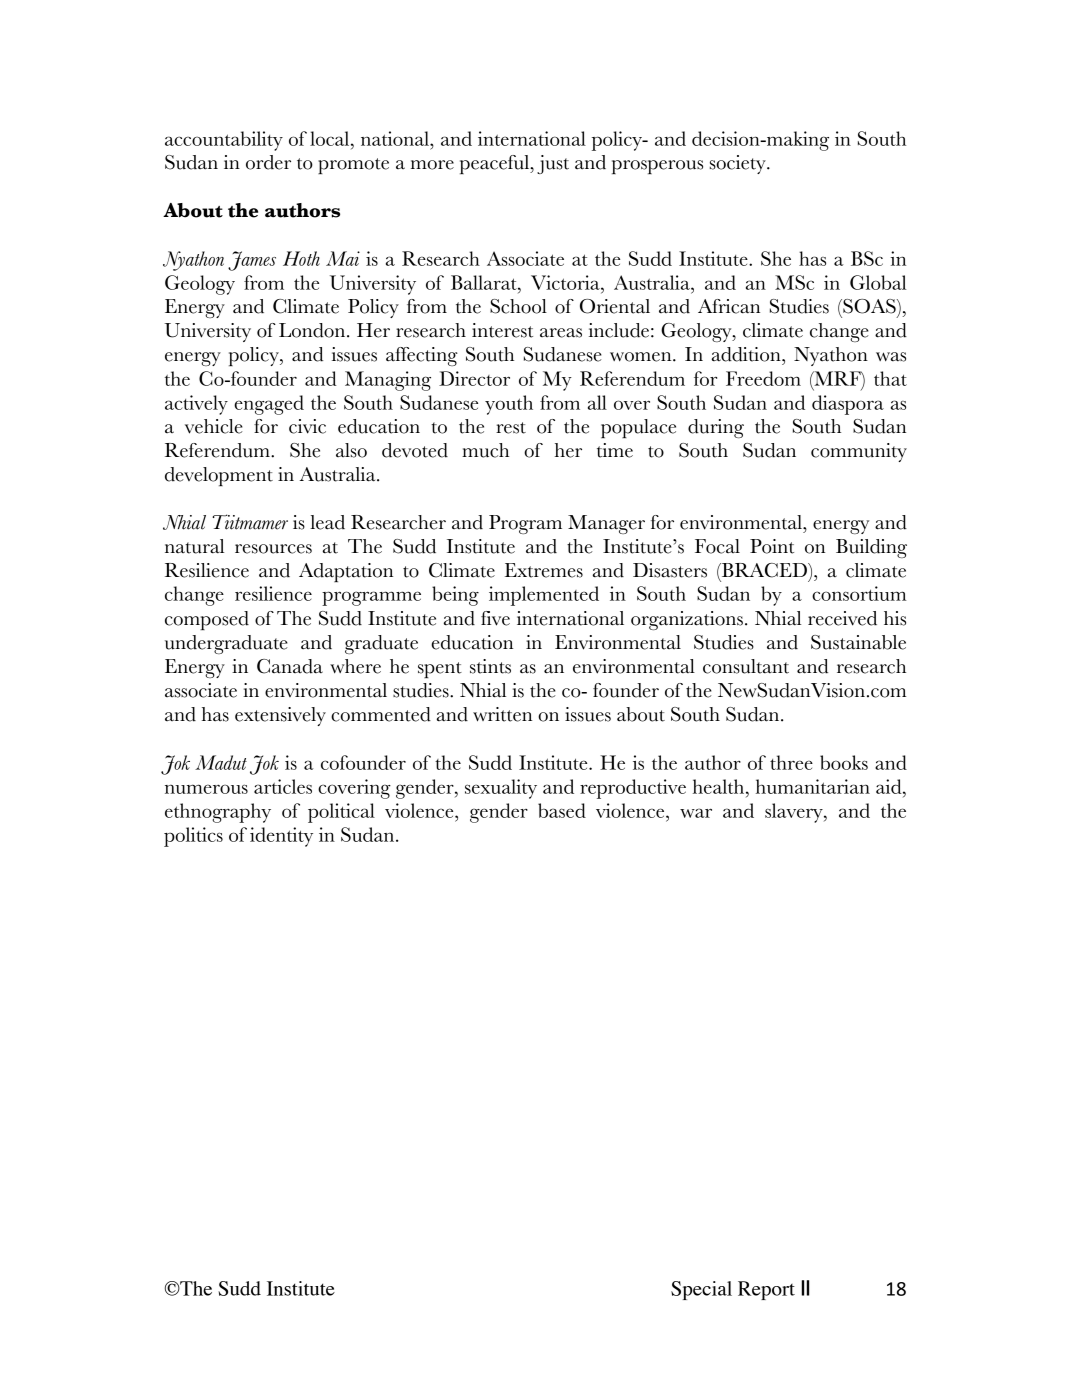 This screenshot has height=1385, width=1070. Describe the element at coordinates (739, 164) in the screenshot. I see `society` at that location.
